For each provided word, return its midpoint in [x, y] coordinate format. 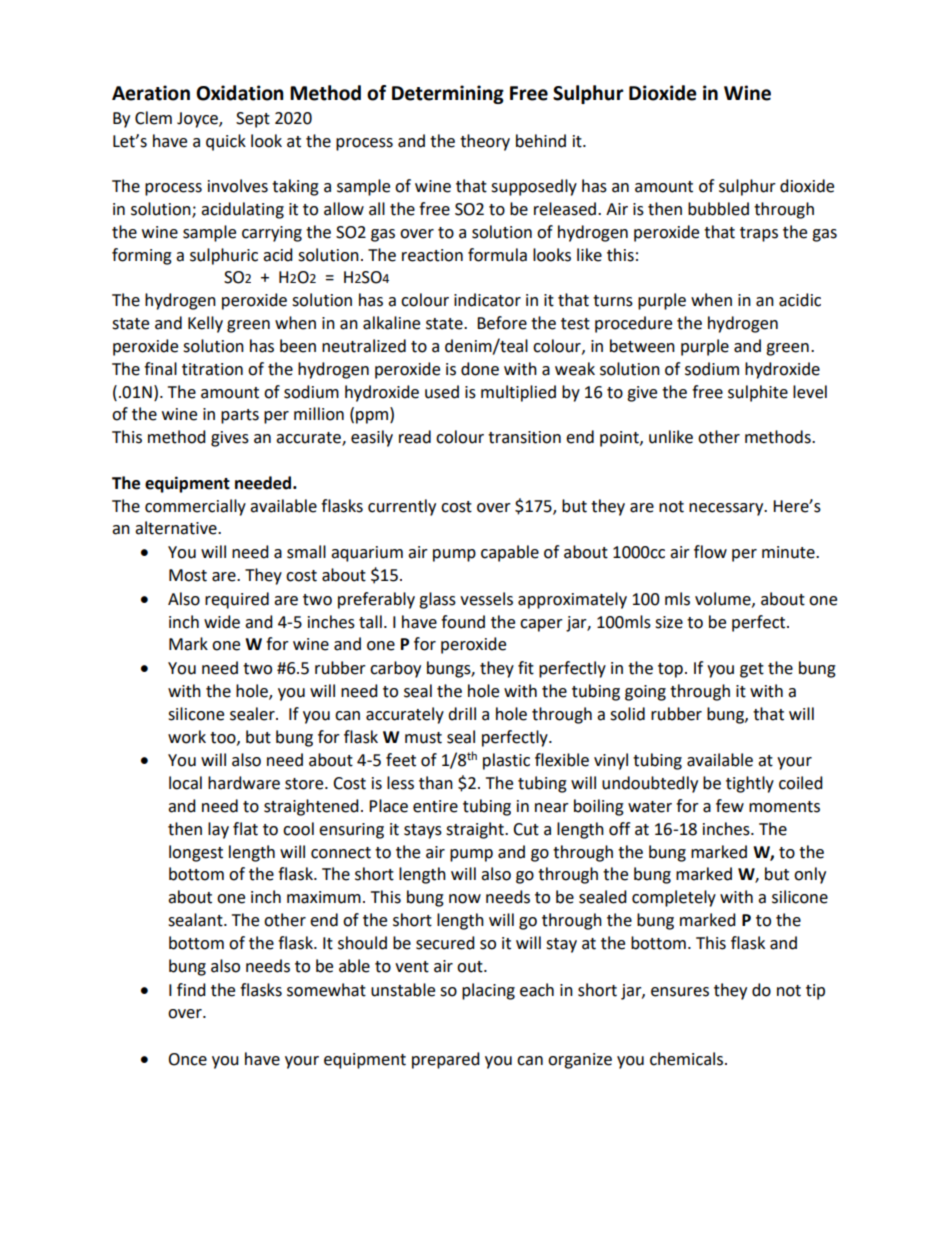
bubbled [718, 209]
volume [724, 599]
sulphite [758, 393]
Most [188, 575]
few [730, 806]
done [480, 369]
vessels [486, 599]
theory [485, 142]
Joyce [198, 120]
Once [187, 1059]
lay [218, 830]
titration [212, 369]
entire [435, 806]
